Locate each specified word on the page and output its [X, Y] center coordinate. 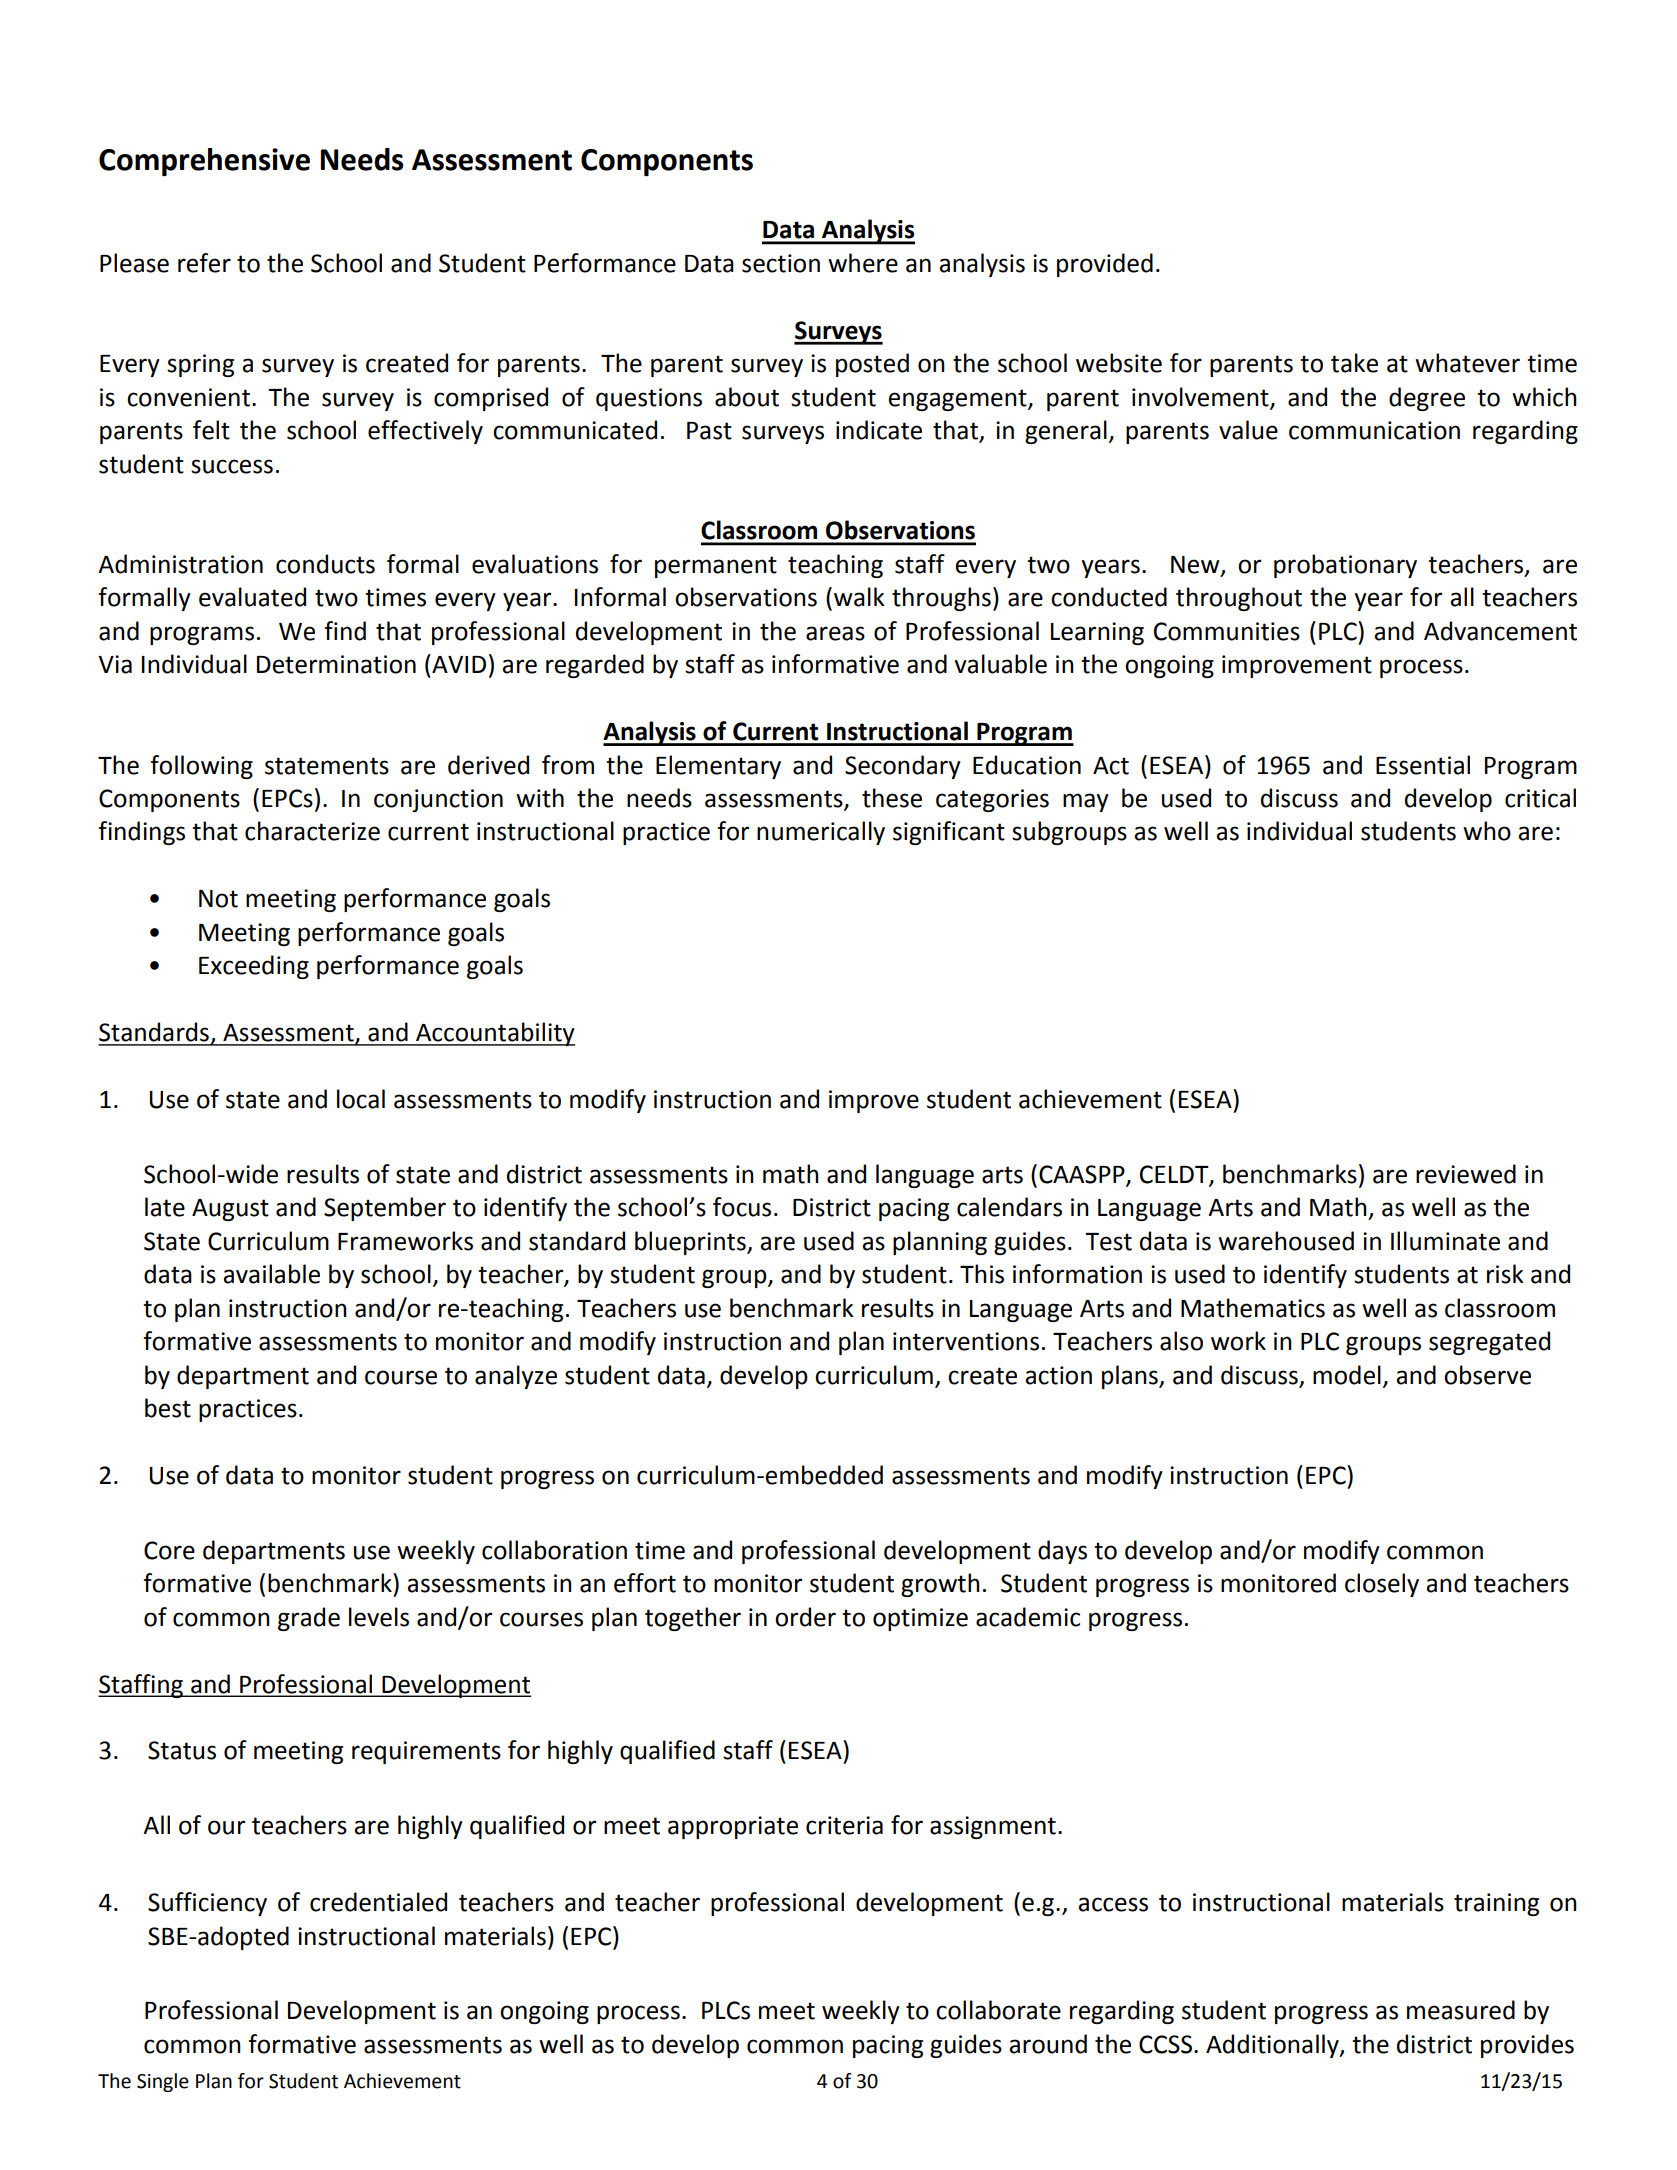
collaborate [998, 2010]
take [1354, 363]
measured [1461, 2010]
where [863, 263]
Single [163, 2082]
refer [204, 263]
